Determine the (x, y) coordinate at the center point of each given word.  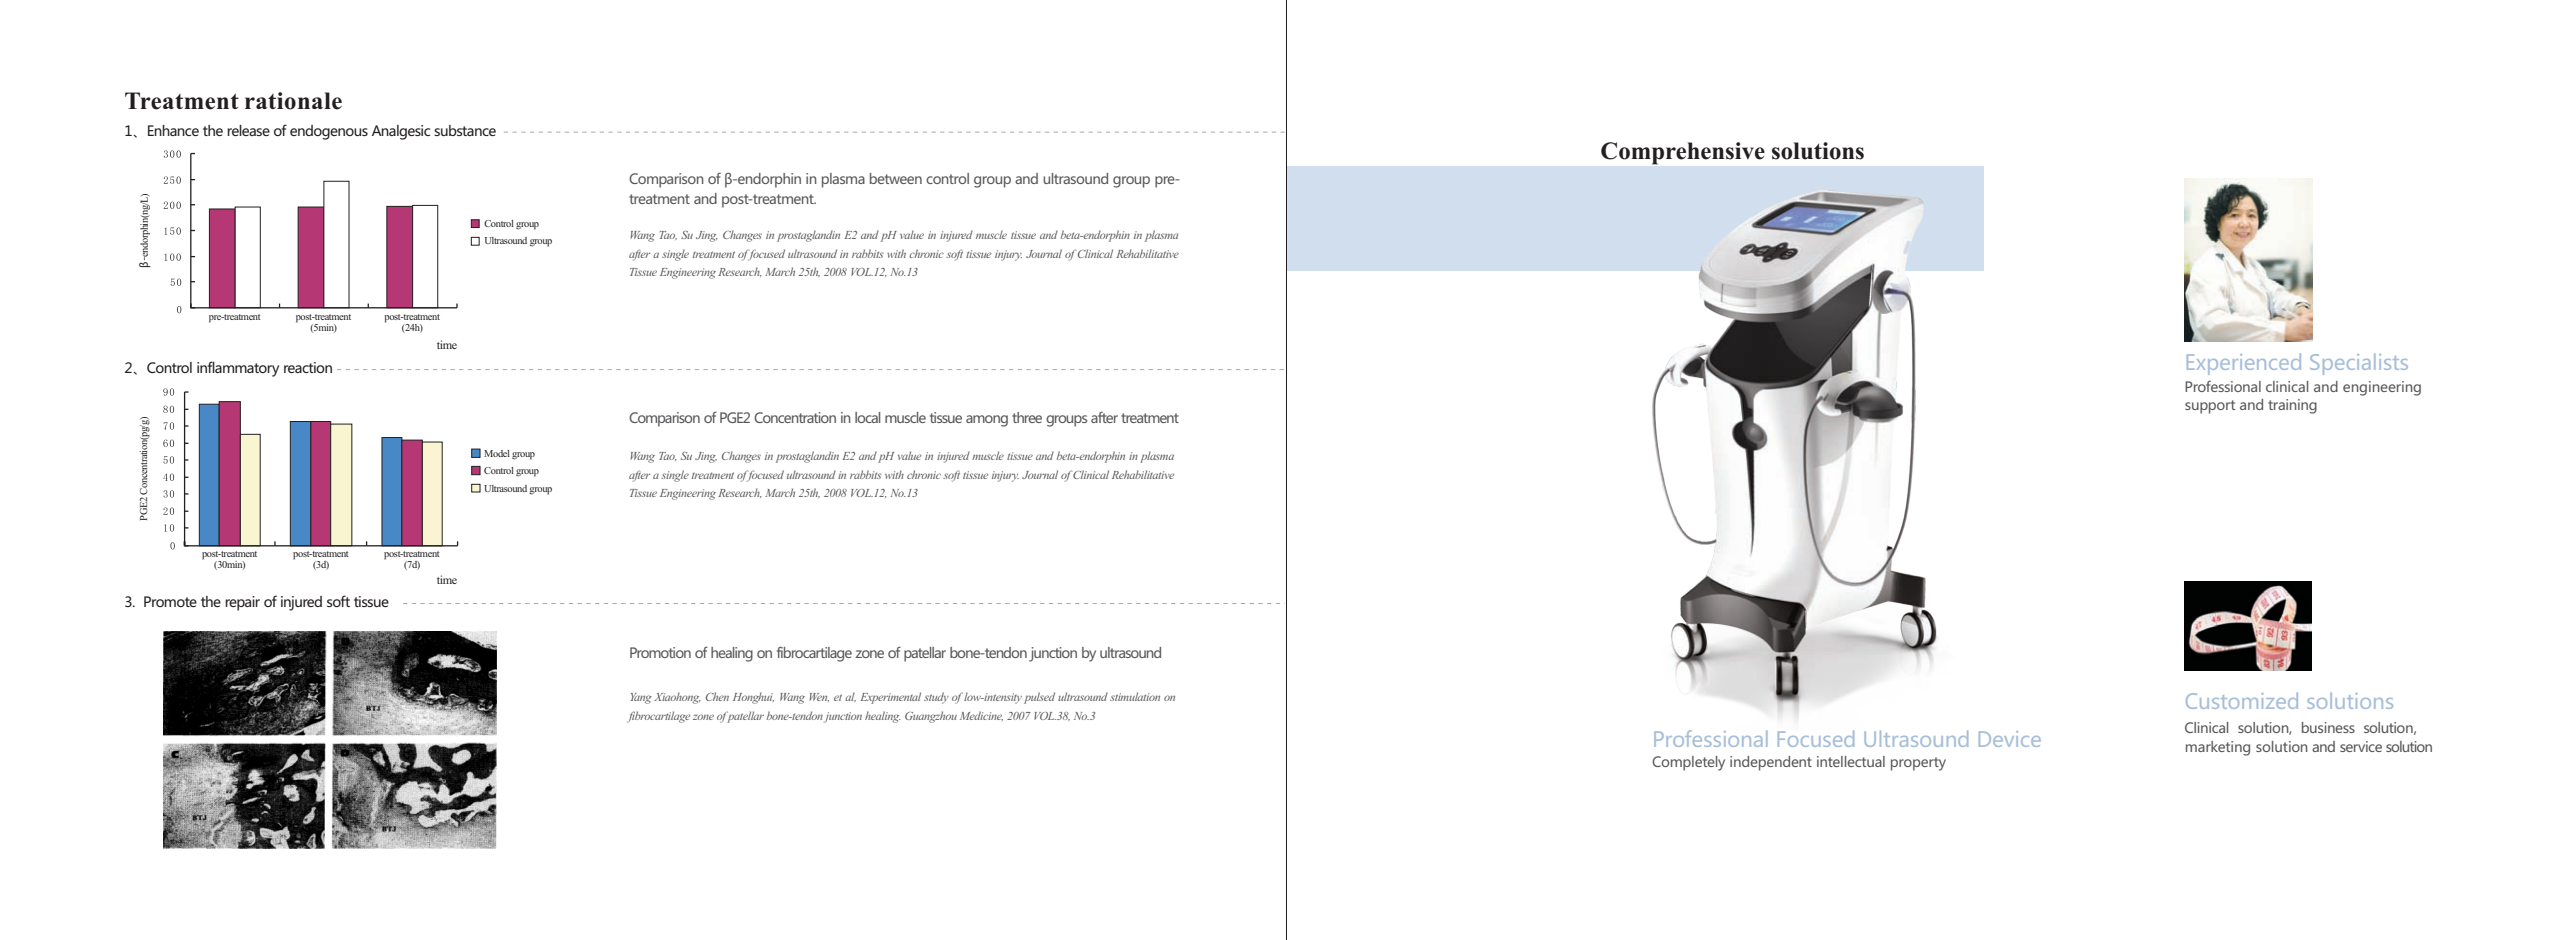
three (1027, 417)
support (2210, 407)
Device (2010, 739)
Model (497, 453)
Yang (641, 698)
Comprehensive (1683, 153)
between (896, 178)
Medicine (981, 716)
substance (465, 130)
